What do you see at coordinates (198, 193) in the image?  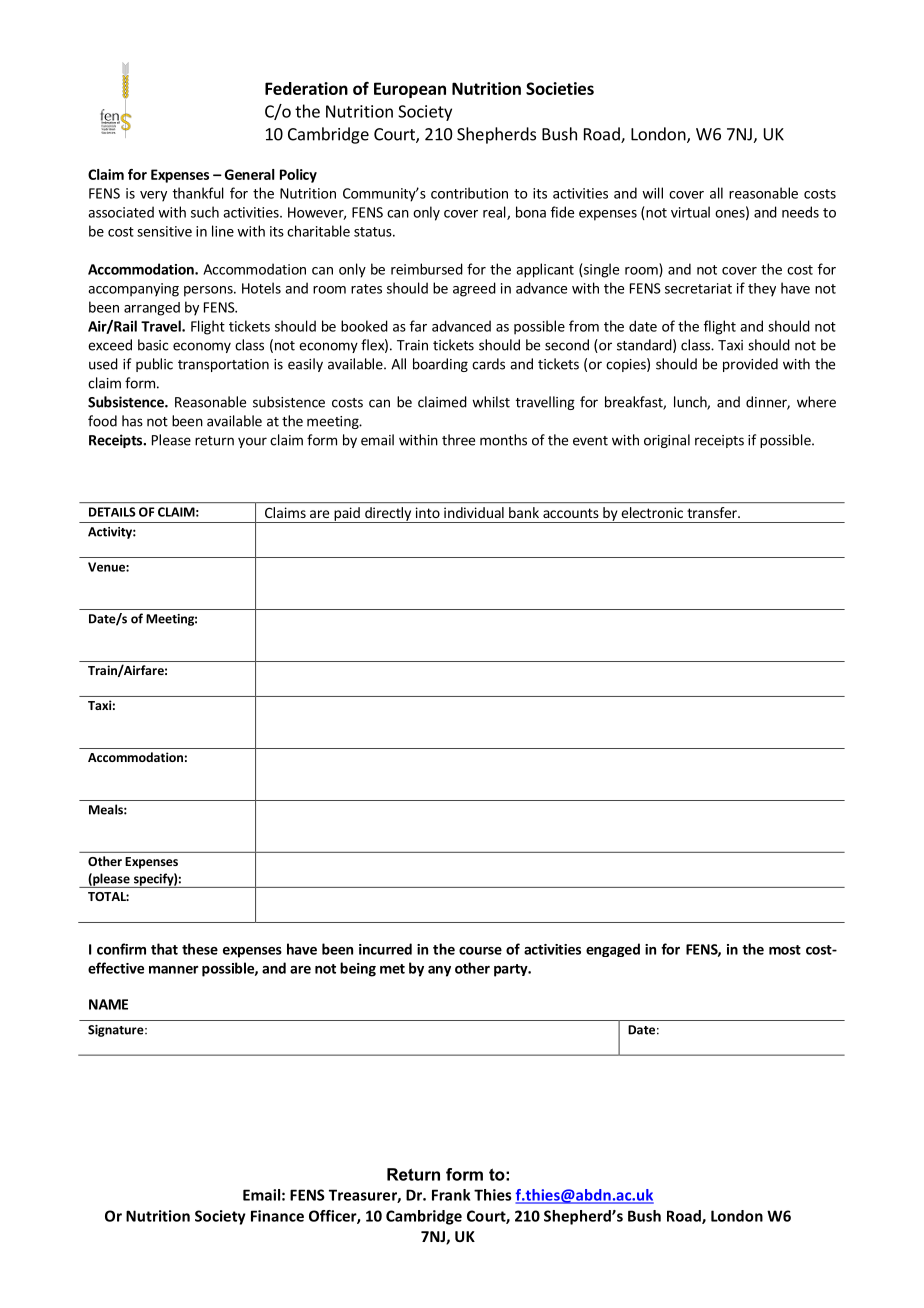 I see `thankful` at bounding box center [198, 193].
